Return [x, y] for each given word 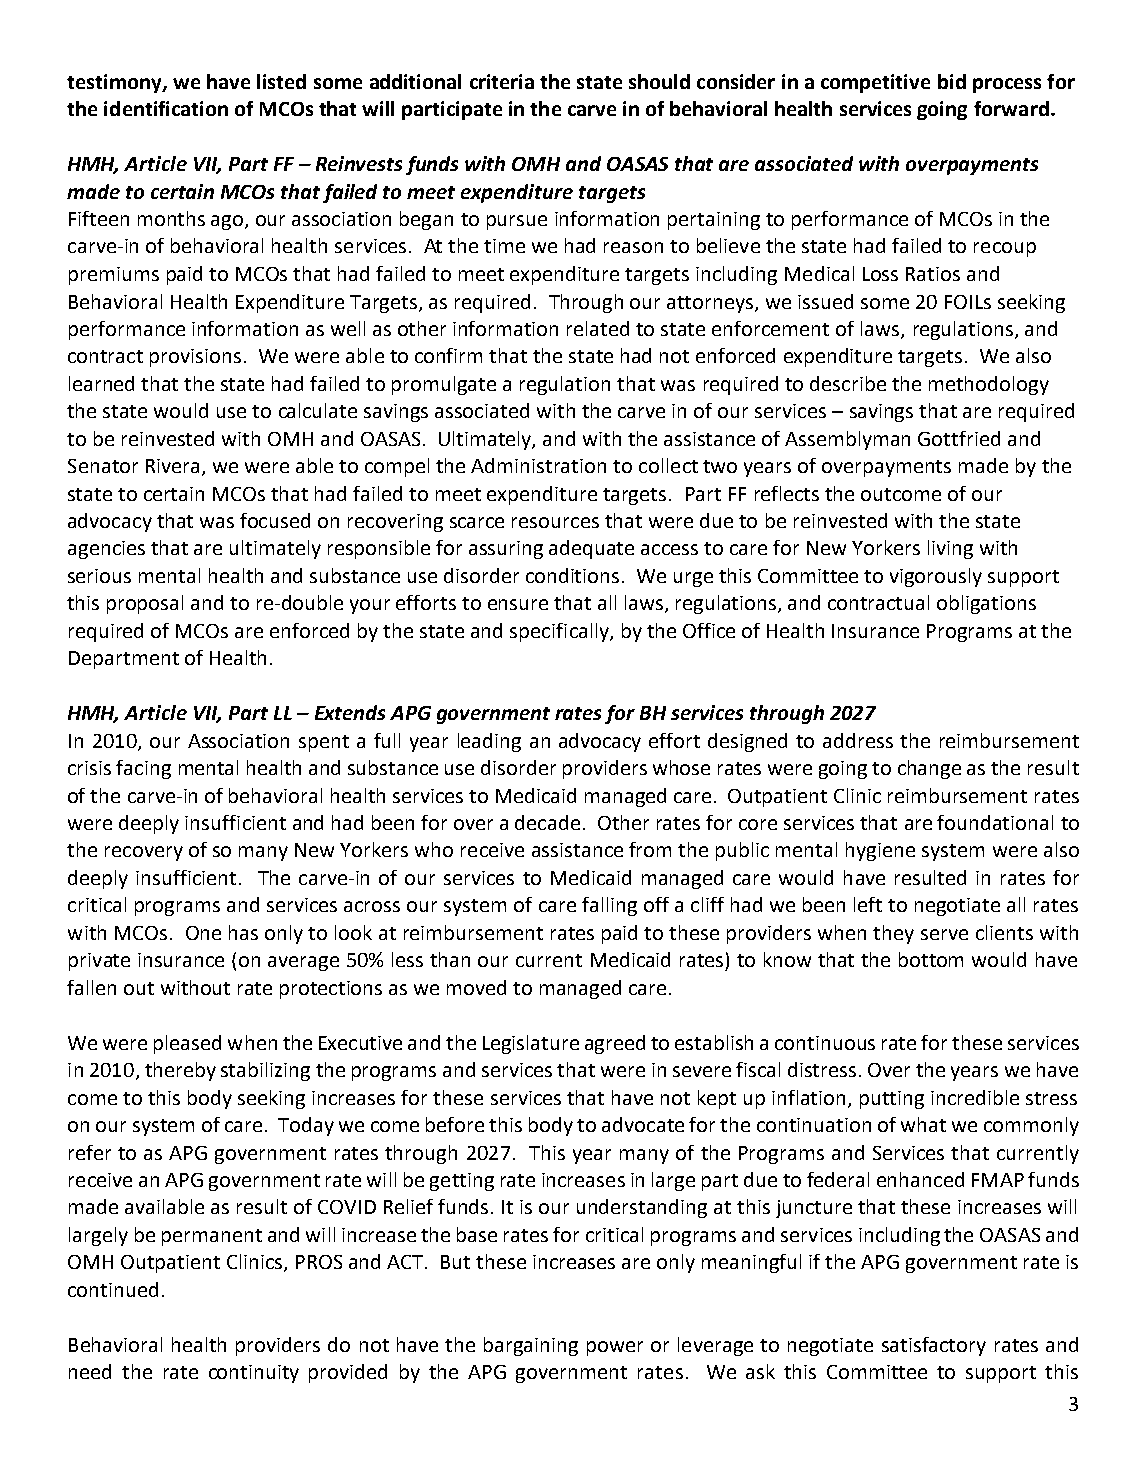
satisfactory [934, 1346]
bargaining [531, 1346]
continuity [254, 1374]
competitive [875, 83]
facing [143, 769]
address [858, 740]
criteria [502, 81]
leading [489, 742]
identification [166, 108]
